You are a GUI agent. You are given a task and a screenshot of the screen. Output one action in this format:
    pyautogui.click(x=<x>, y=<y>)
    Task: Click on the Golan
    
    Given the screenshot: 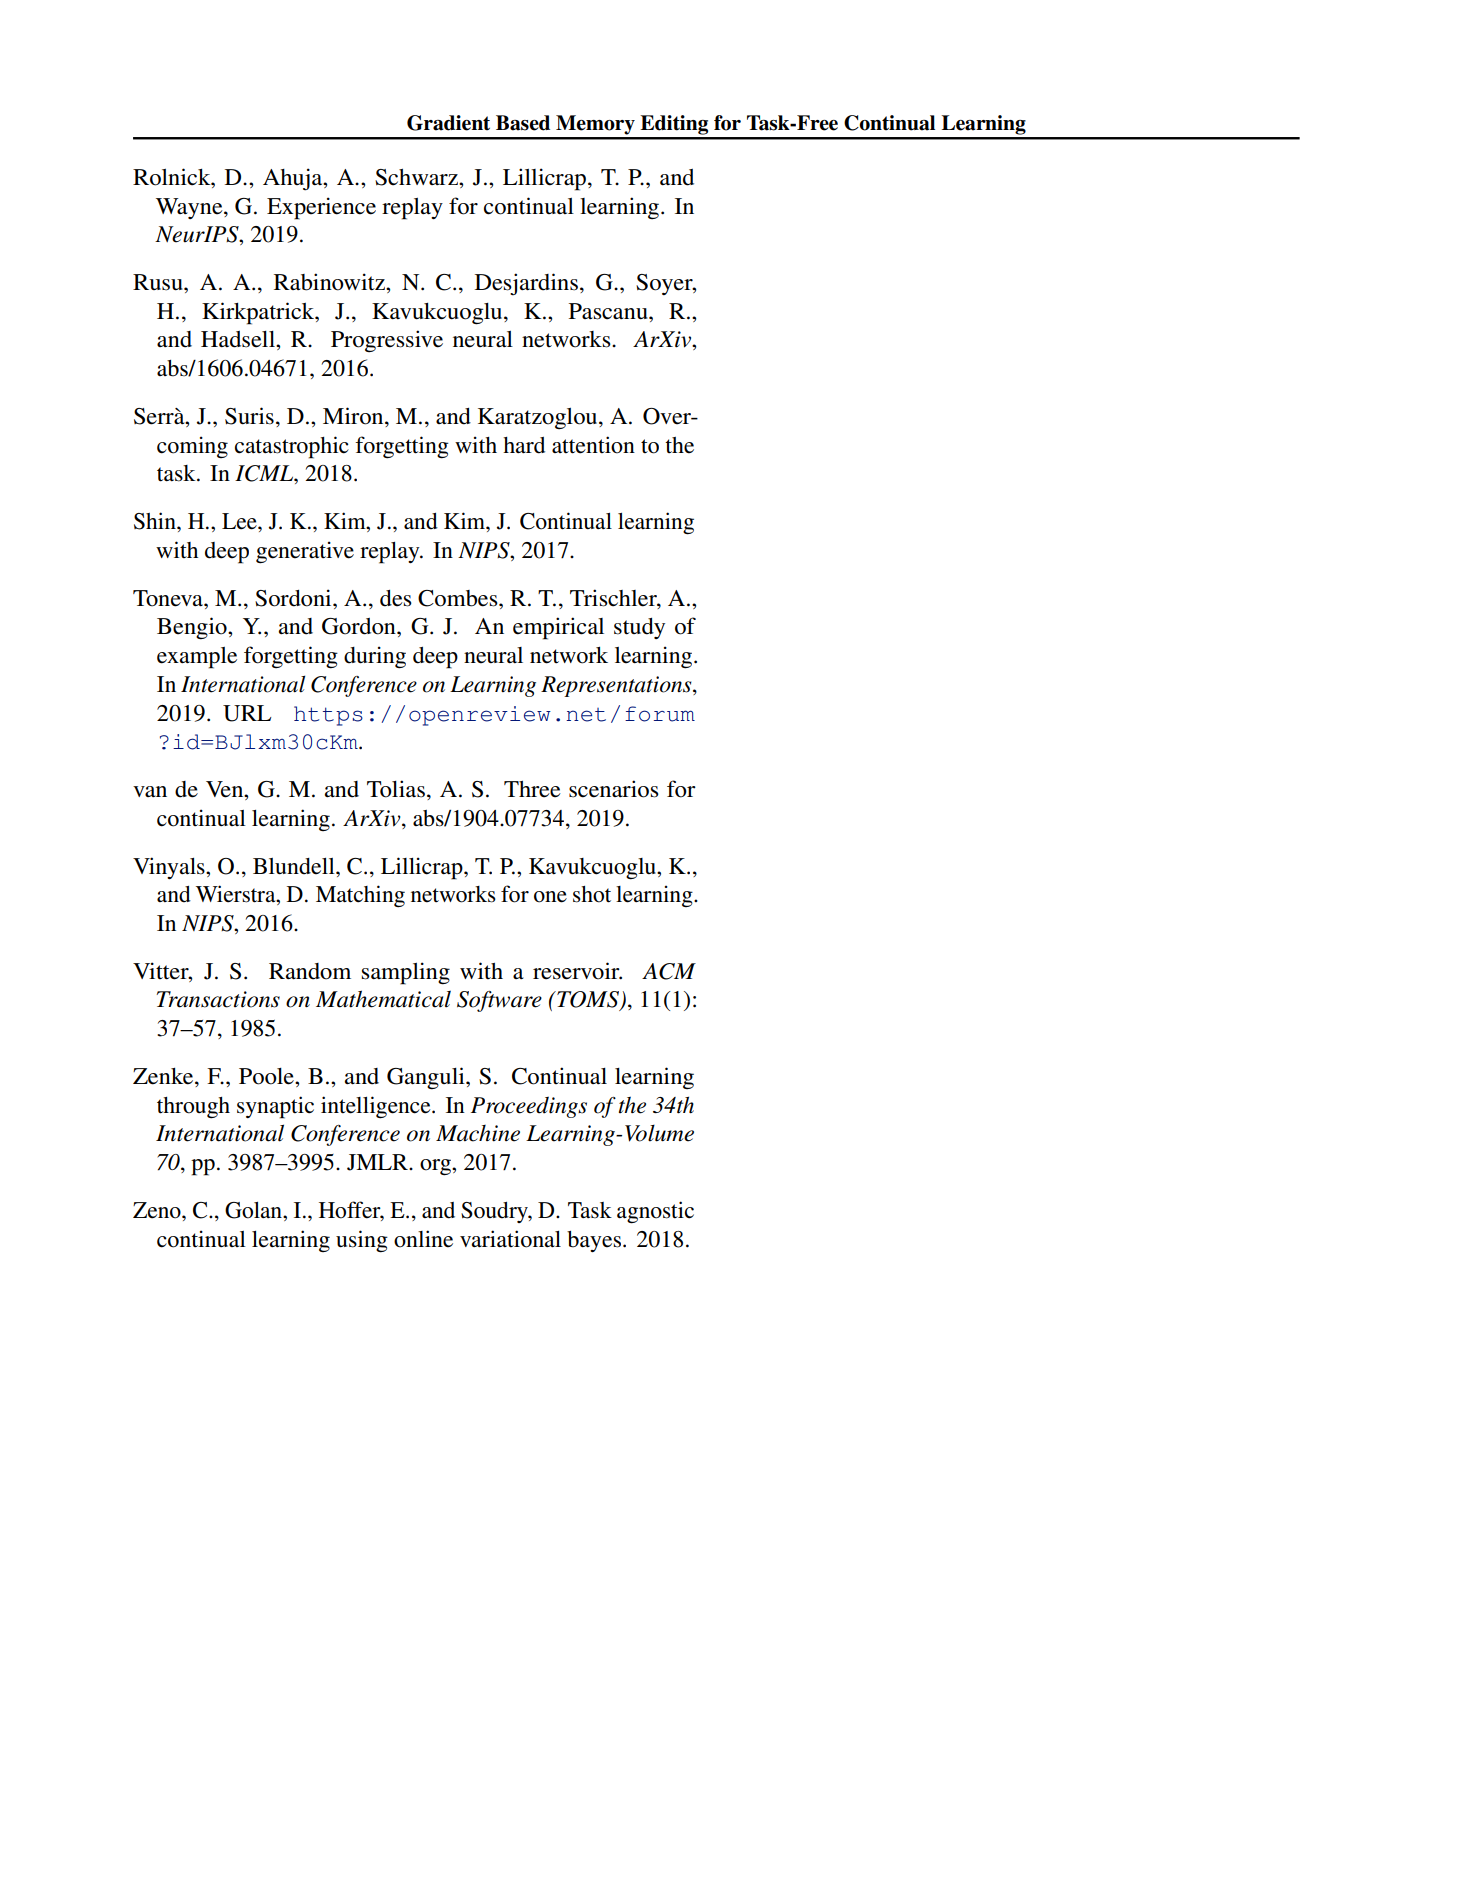 What is the action you would take?
    pyautogui.click(x=254, y=1210)
